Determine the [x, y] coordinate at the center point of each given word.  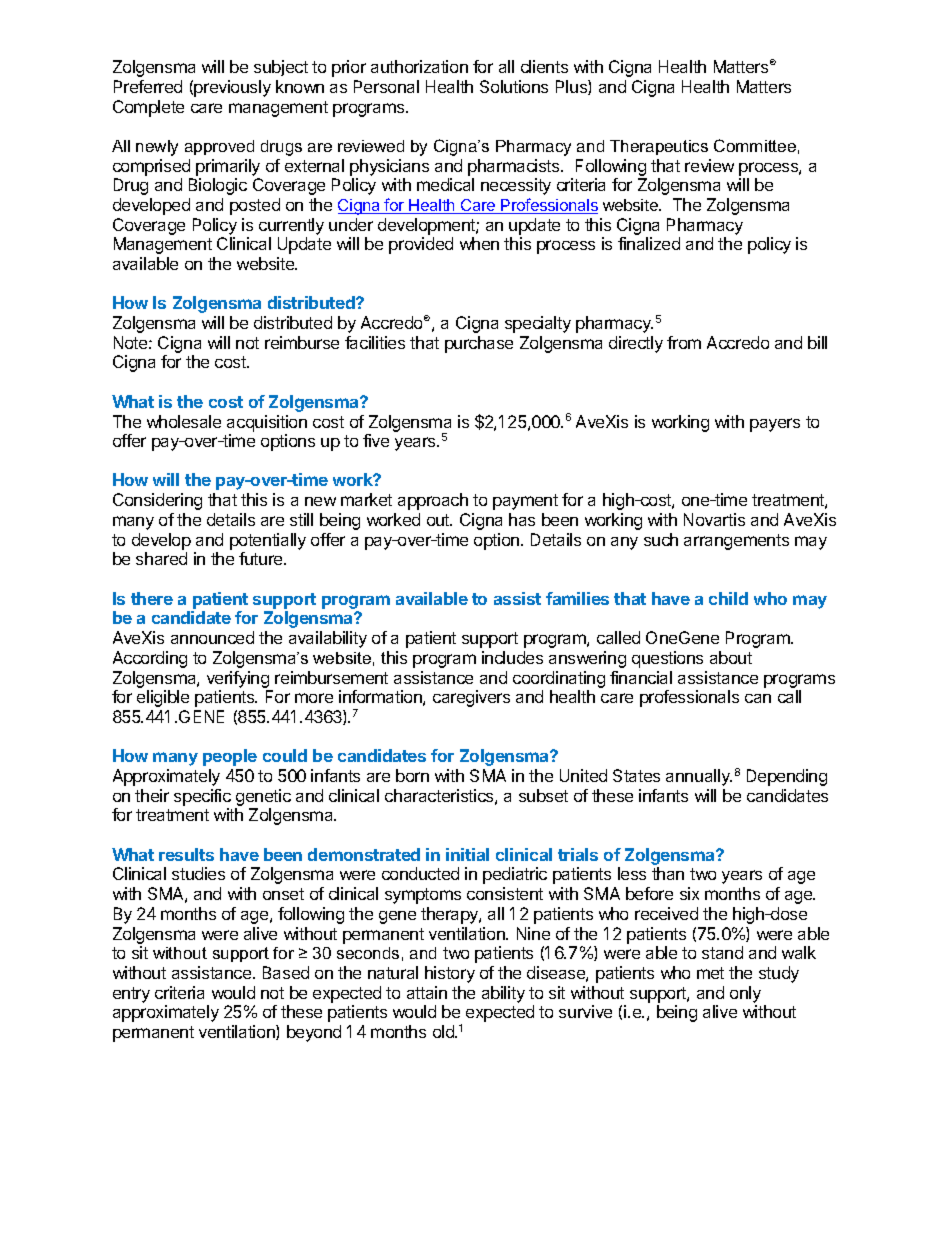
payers [775, 425]
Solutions [514, 86]
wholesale [184, 421]
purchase [479, 344]
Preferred [148, 86]
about [731, 657]
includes [512, 657]
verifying [238, 679]
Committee [755, 145]
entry [131, 995]
